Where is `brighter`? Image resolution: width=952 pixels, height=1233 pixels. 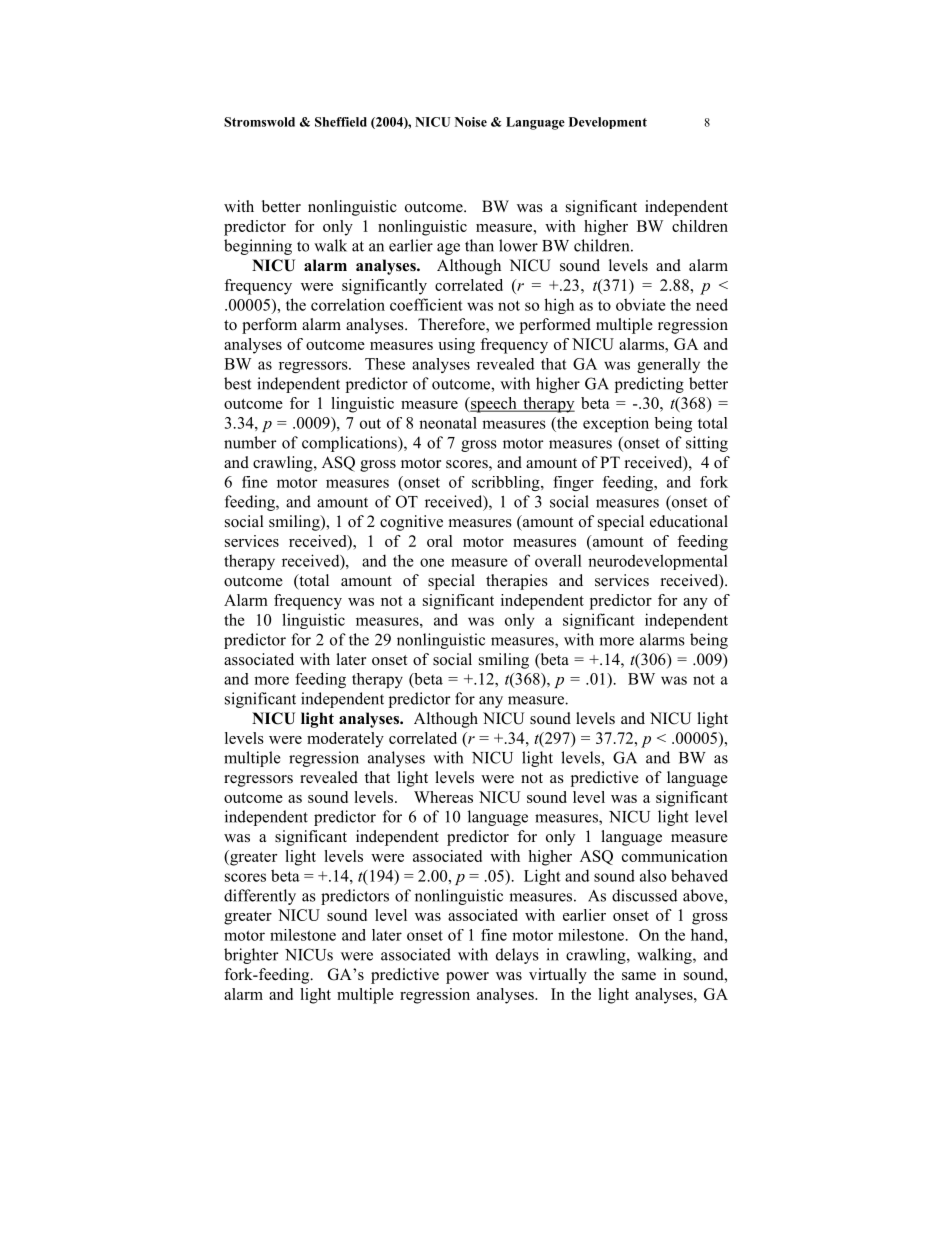
brighter is located at coordinates (251, 956).
